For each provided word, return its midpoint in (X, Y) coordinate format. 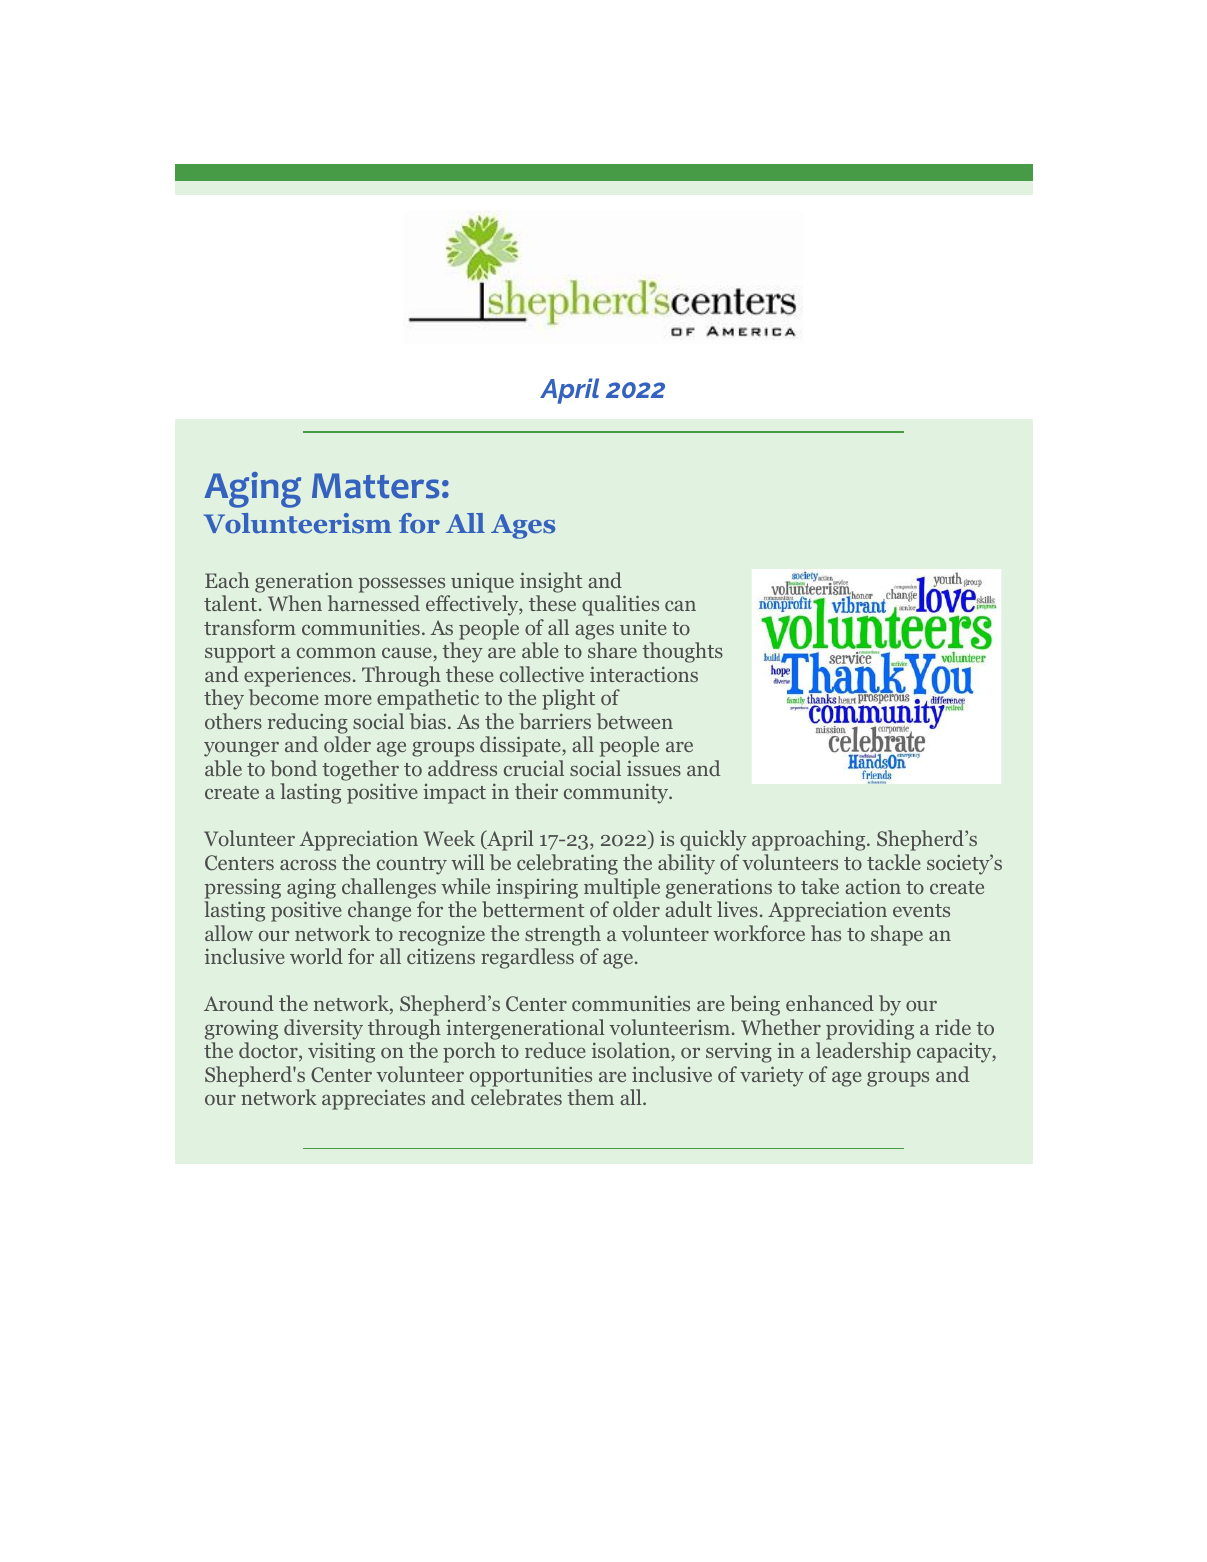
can (680, 606)
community (617, 793)
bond (293, 768)
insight (551, 582)
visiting (341, 1052)
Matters (375, 486)
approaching (810, 840)
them (590, 1097)
